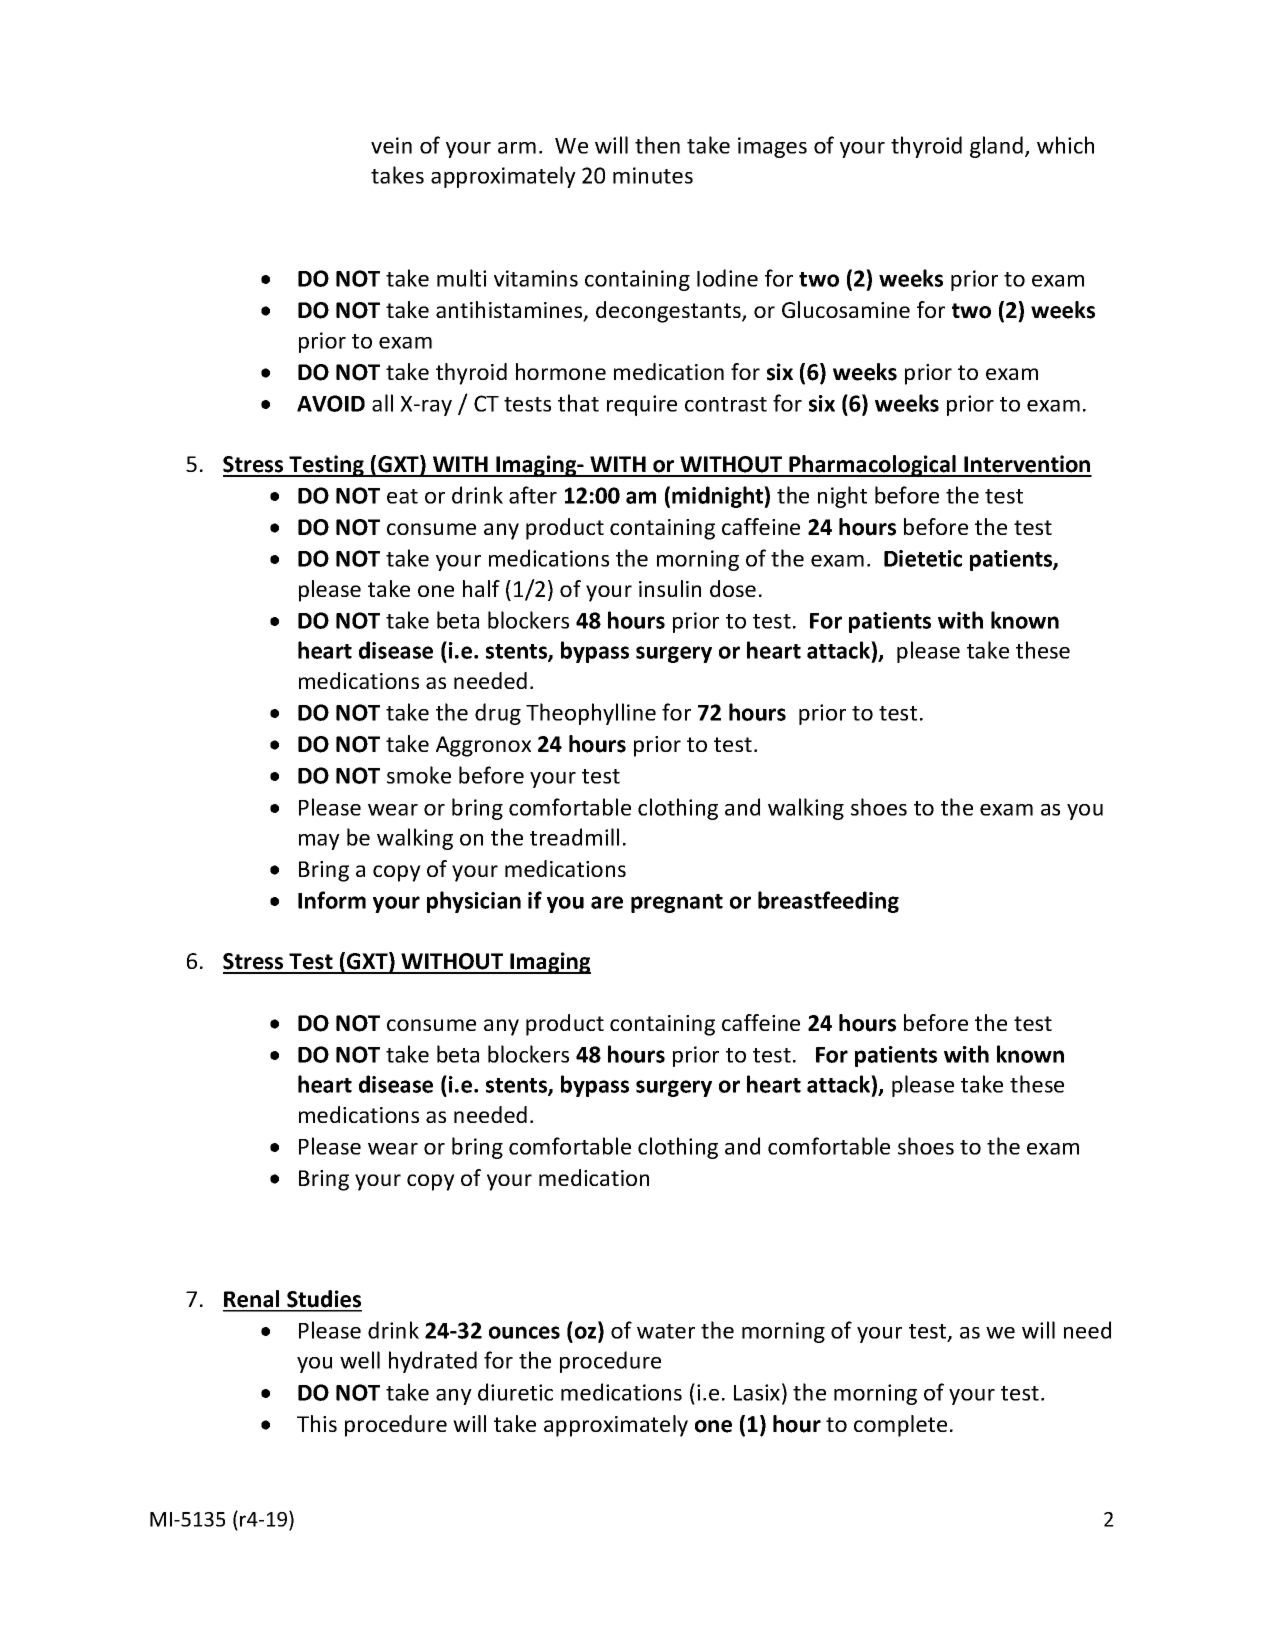  What do you see at coordinates (900, 1426) in the screenshot?
I see `complete` at bounding box center [900, 1426].
